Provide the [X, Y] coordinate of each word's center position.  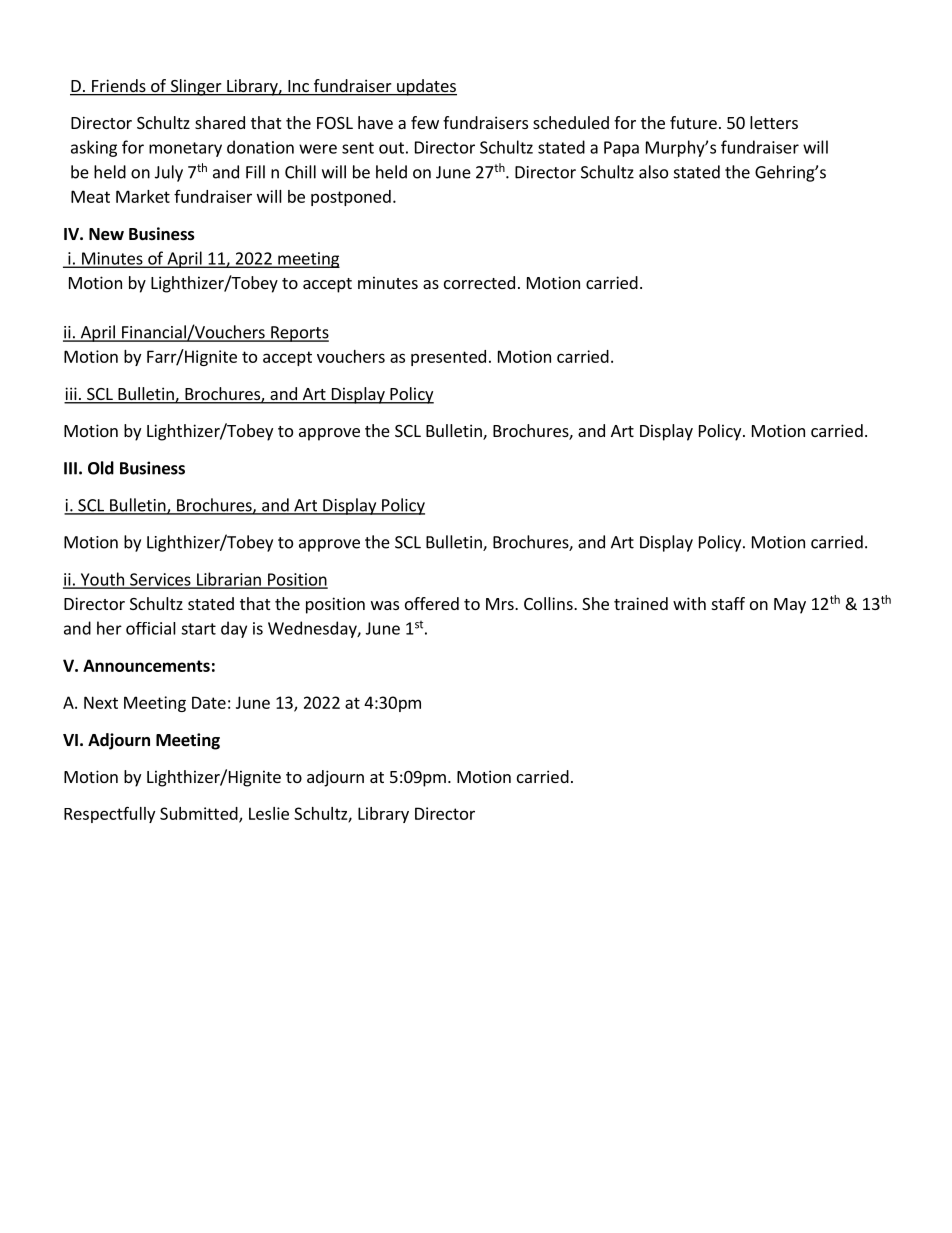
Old [101, 468]
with [689, 603]
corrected [479, 282]
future [693, 122]
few [425, 122]
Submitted [200, 814]
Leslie [269, 813]
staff [728, 603]
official [151, 628]
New [106, 234]
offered [432, 603]
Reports [299, 334]
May [790, 606]
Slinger [196, 87]
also [653, 172]
